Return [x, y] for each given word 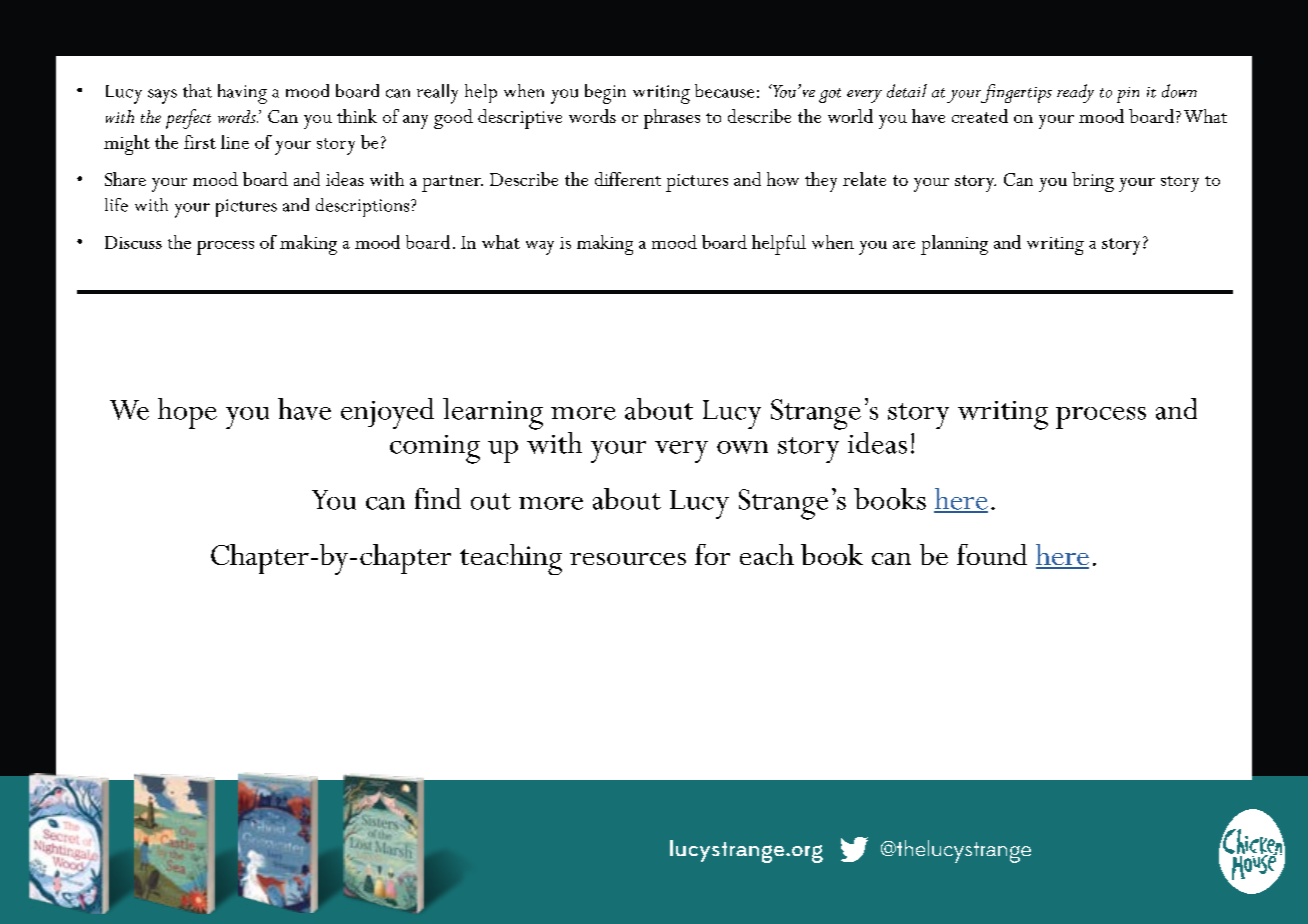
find [438, 498]
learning [493, 414]
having [242, 94]
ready [1075, 93]
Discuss [133, 242]
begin [605, 94]
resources [628, 559]
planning [954, 245]
